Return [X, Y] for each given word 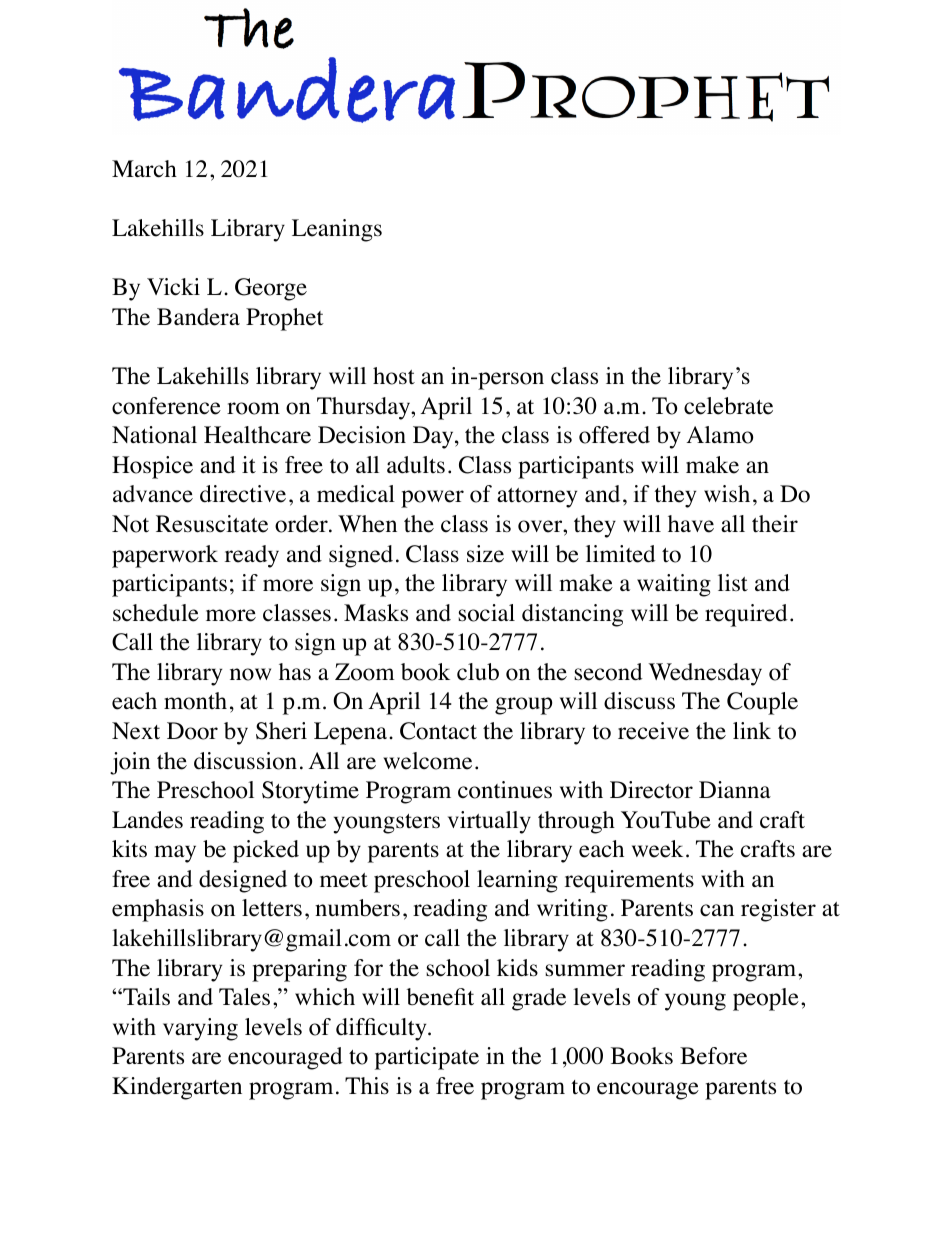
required [746, 615]
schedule [156, 613]
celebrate [728, 406]
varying [200, 1029]
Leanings [337, 230]
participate [427, 1058]
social [486, 613]
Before [713, 1056]
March [144, 169]
